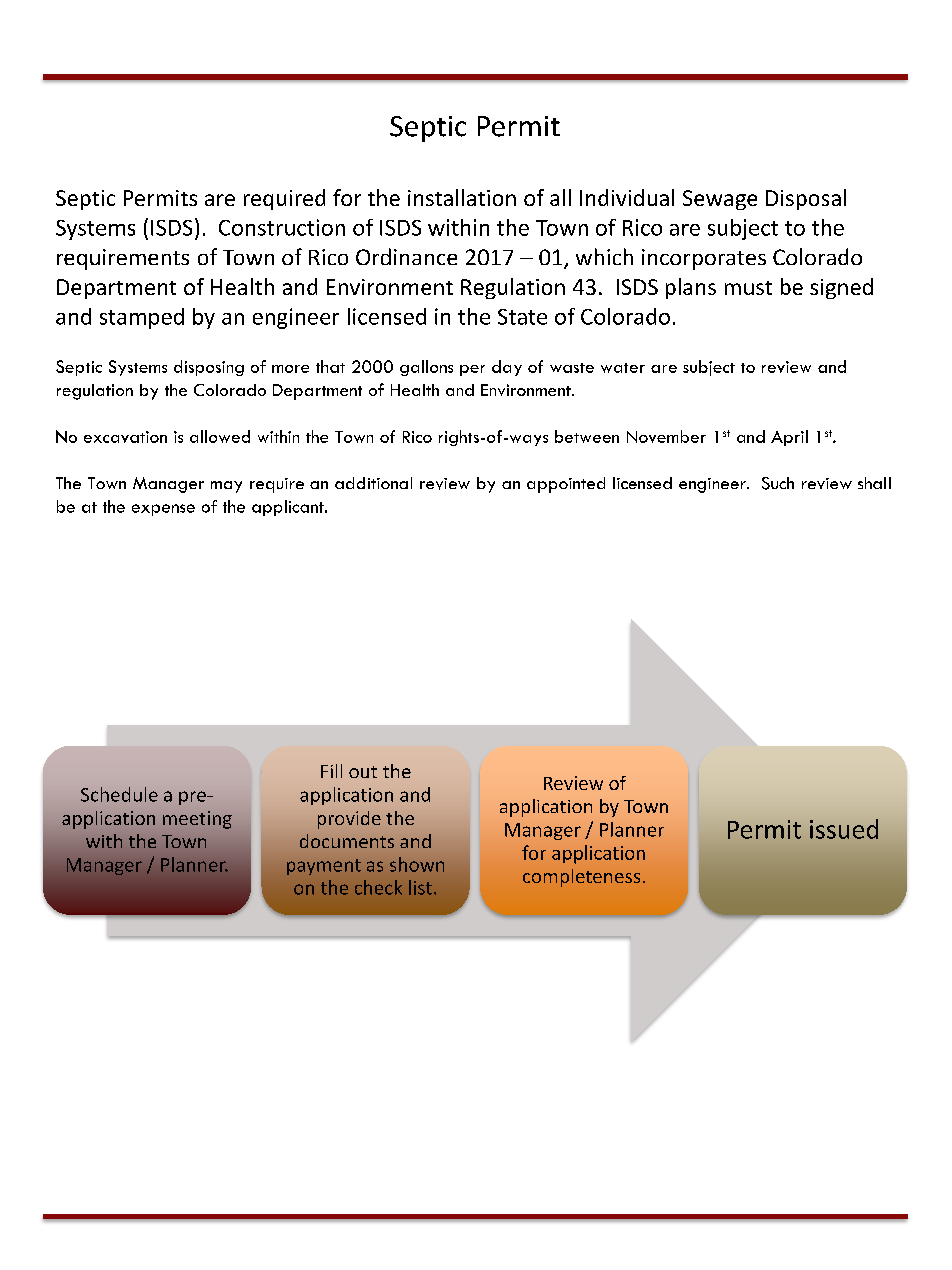  Describe the element at coordinates (331, 771) in the image. I see `Fill` at that location.
